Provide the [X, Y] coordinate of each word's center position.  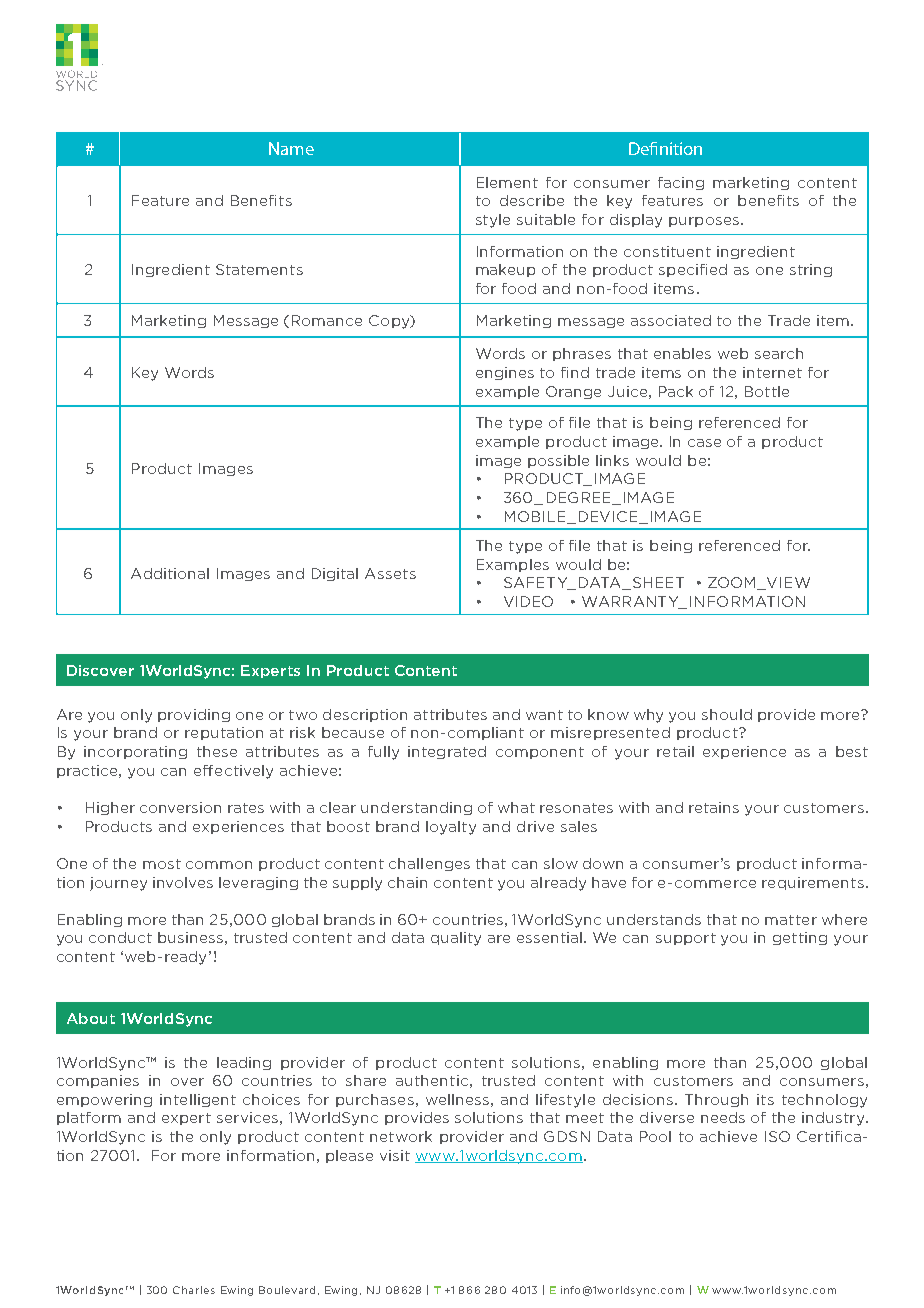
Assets [390, 573]
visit [395, 1155]
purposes [704, 222]
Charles [194, 1290]
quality [456, 939]
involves [183, 882]
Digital [335, 574]
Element [507, 182]
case [704, 443]
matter [791, 920]
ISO [777, 1136]
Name [291, 148]
